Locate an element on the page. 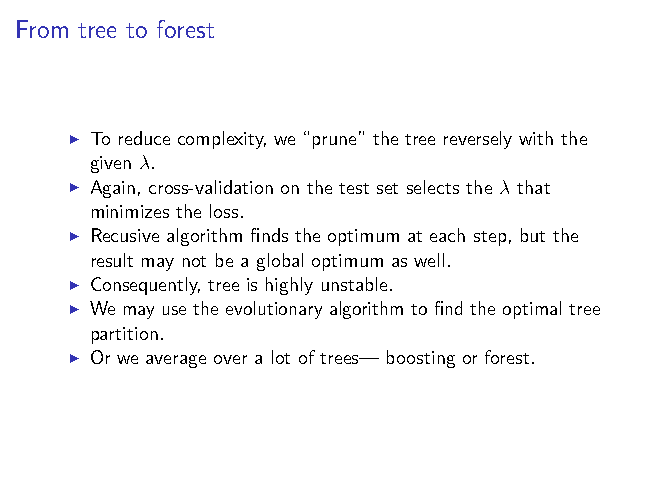 This image has height=489, width=652. From is located at coordinates (42, 29).
